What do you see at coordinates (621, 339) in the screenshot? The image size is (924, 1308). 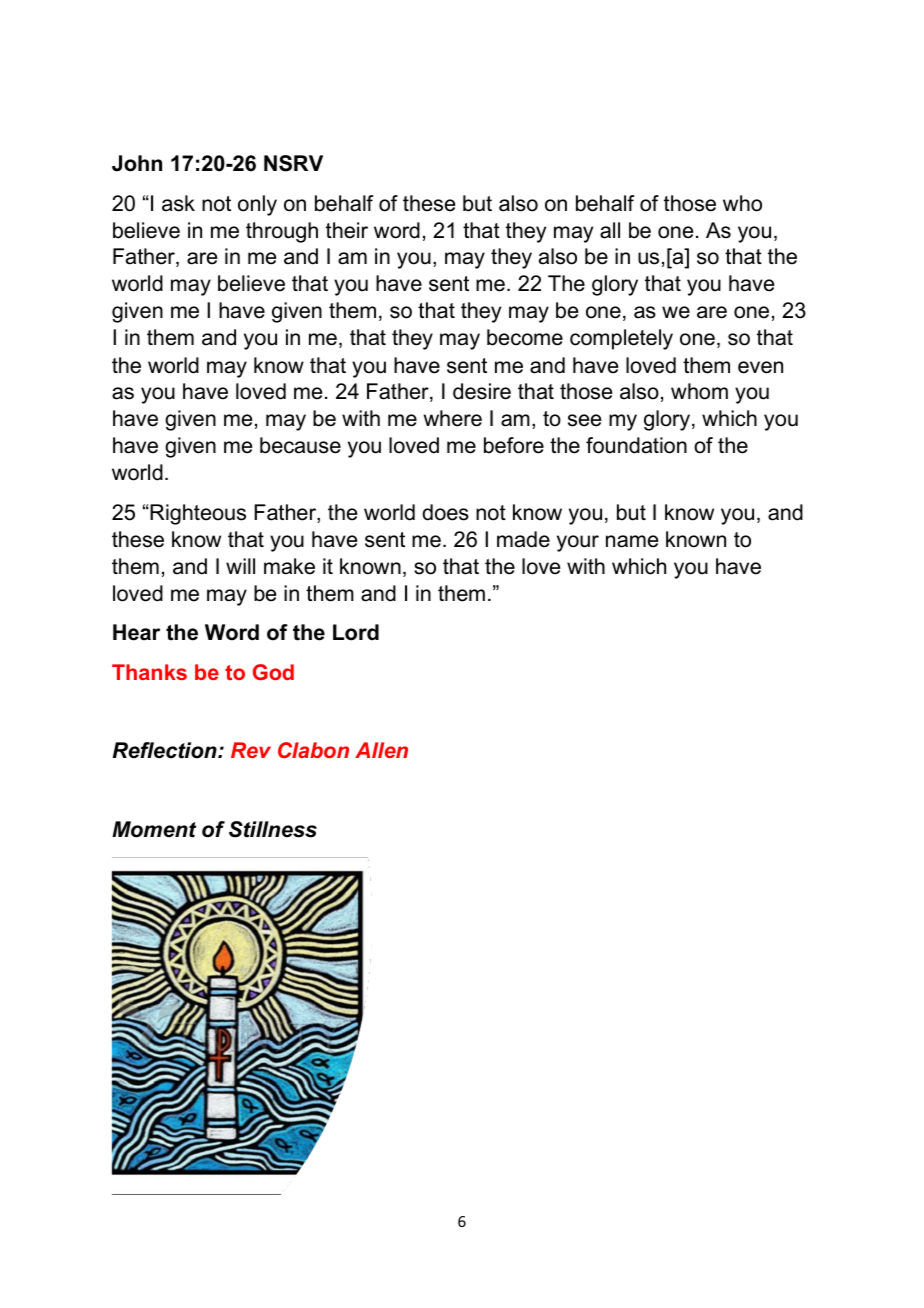 I see `completely` at bounding box center [621, 339].
